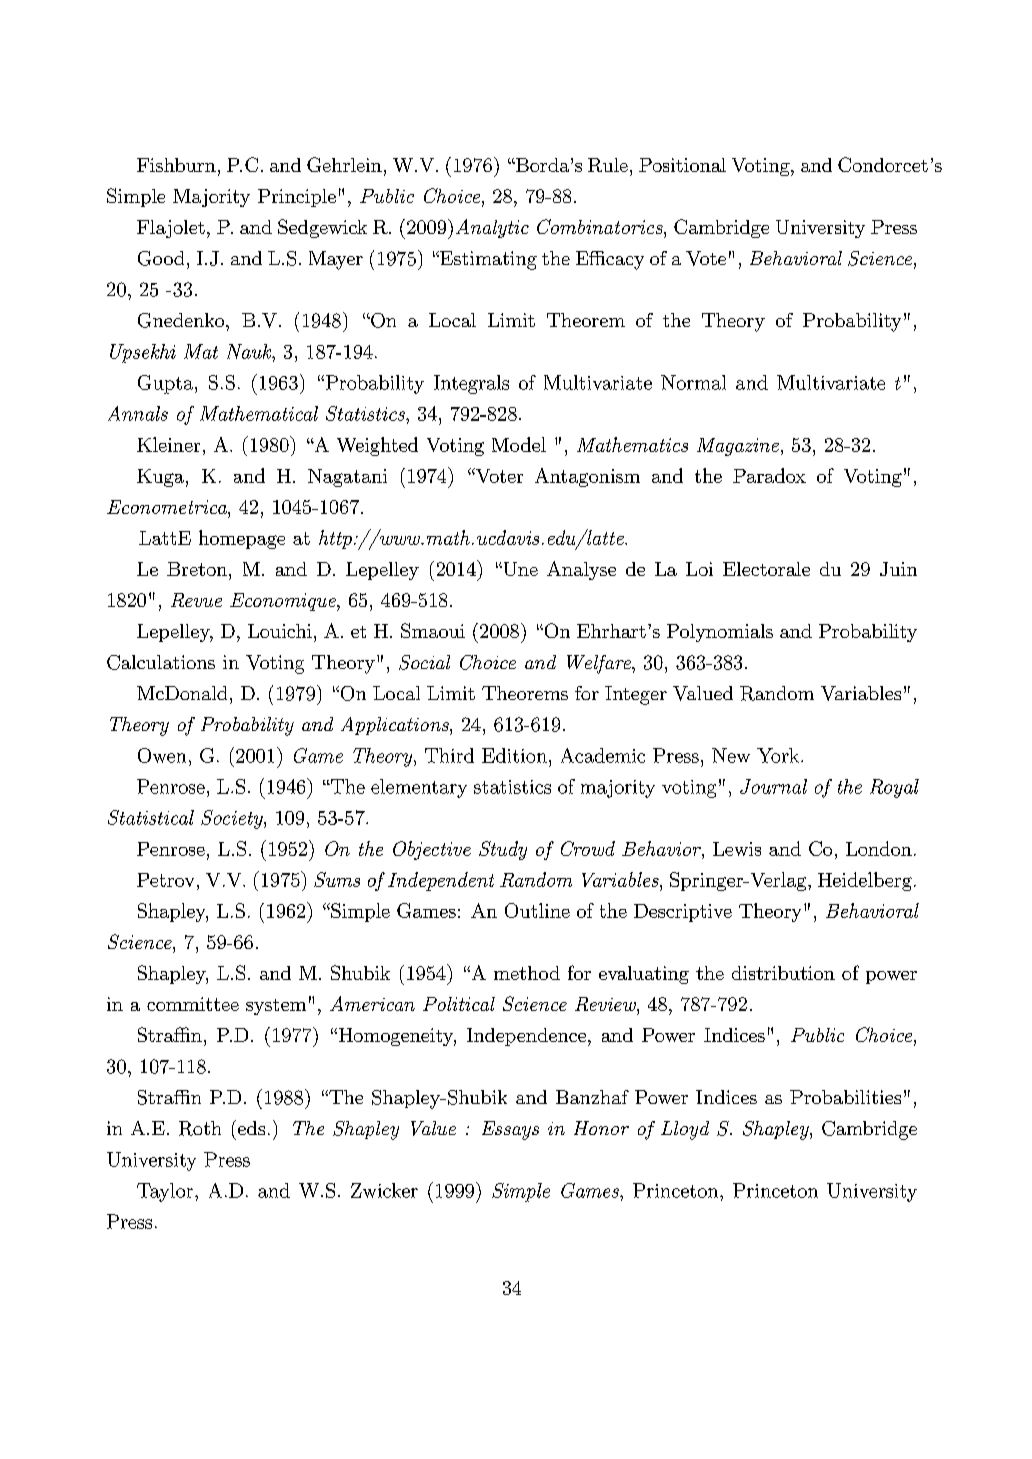 The image size is (1032, 1459). I want to click on Positional, so click(682, 165).
